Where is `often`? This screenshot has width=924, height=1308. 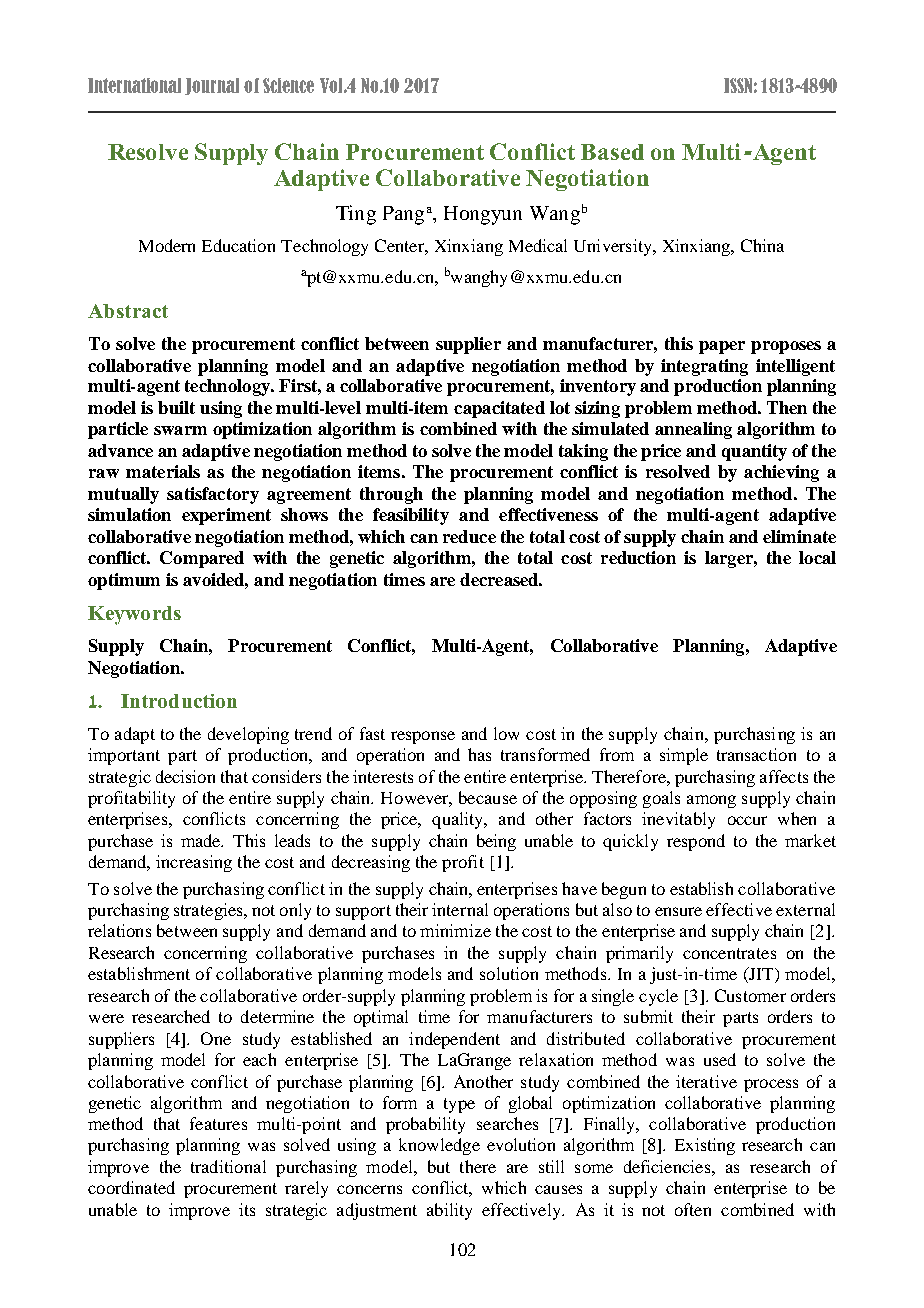
often is located at coordinates (693, 1209).
